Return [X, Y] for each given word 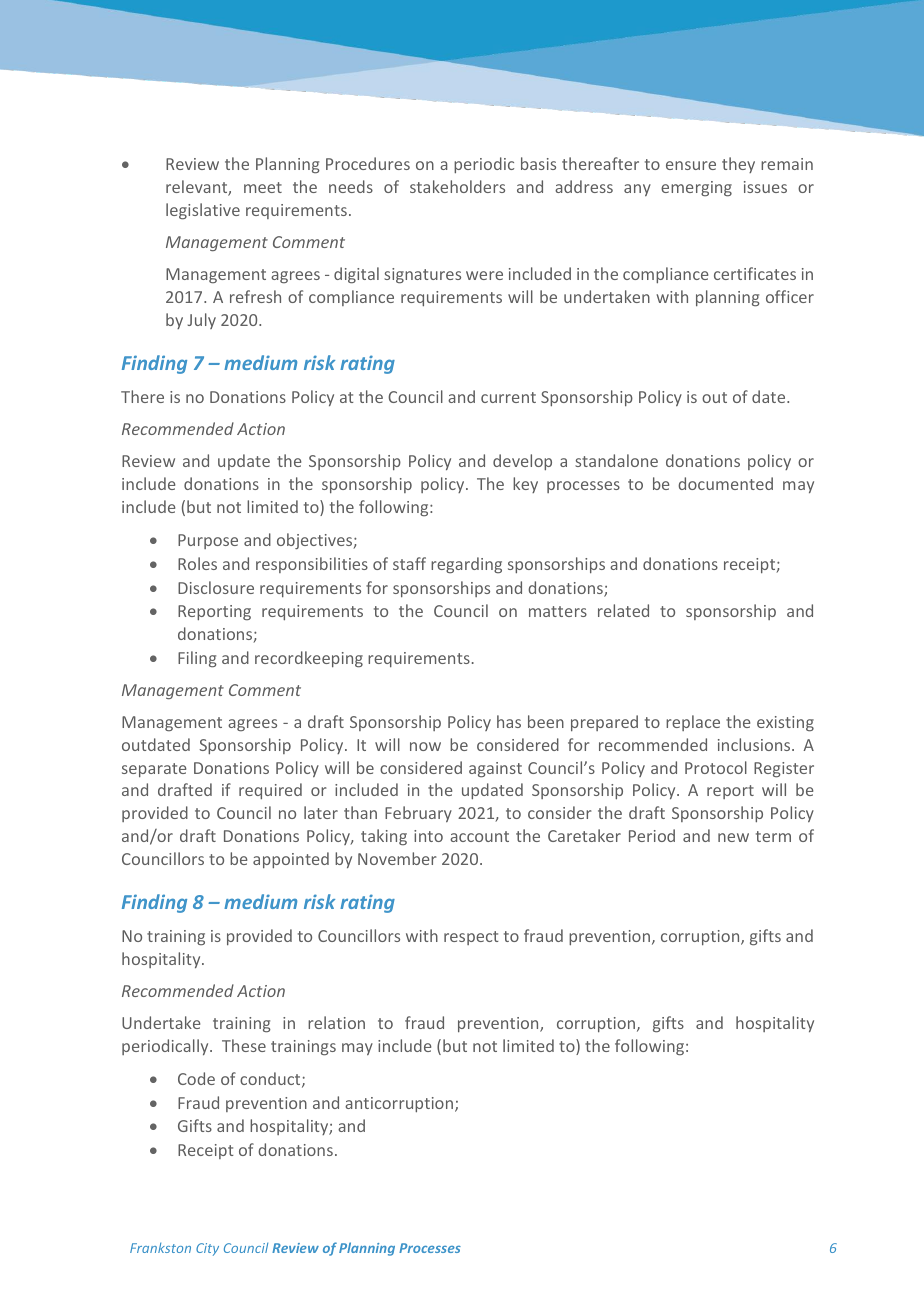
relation [336, 1022]
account [479, 836]
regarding [466, 565]
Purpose [208, 541]
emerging [696, 189]
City [207, 1249]
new [733, 837]
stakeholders [457, 186]
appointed [291, 860]
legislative [203, 211]
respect [471, 938]
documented [725, 483]
